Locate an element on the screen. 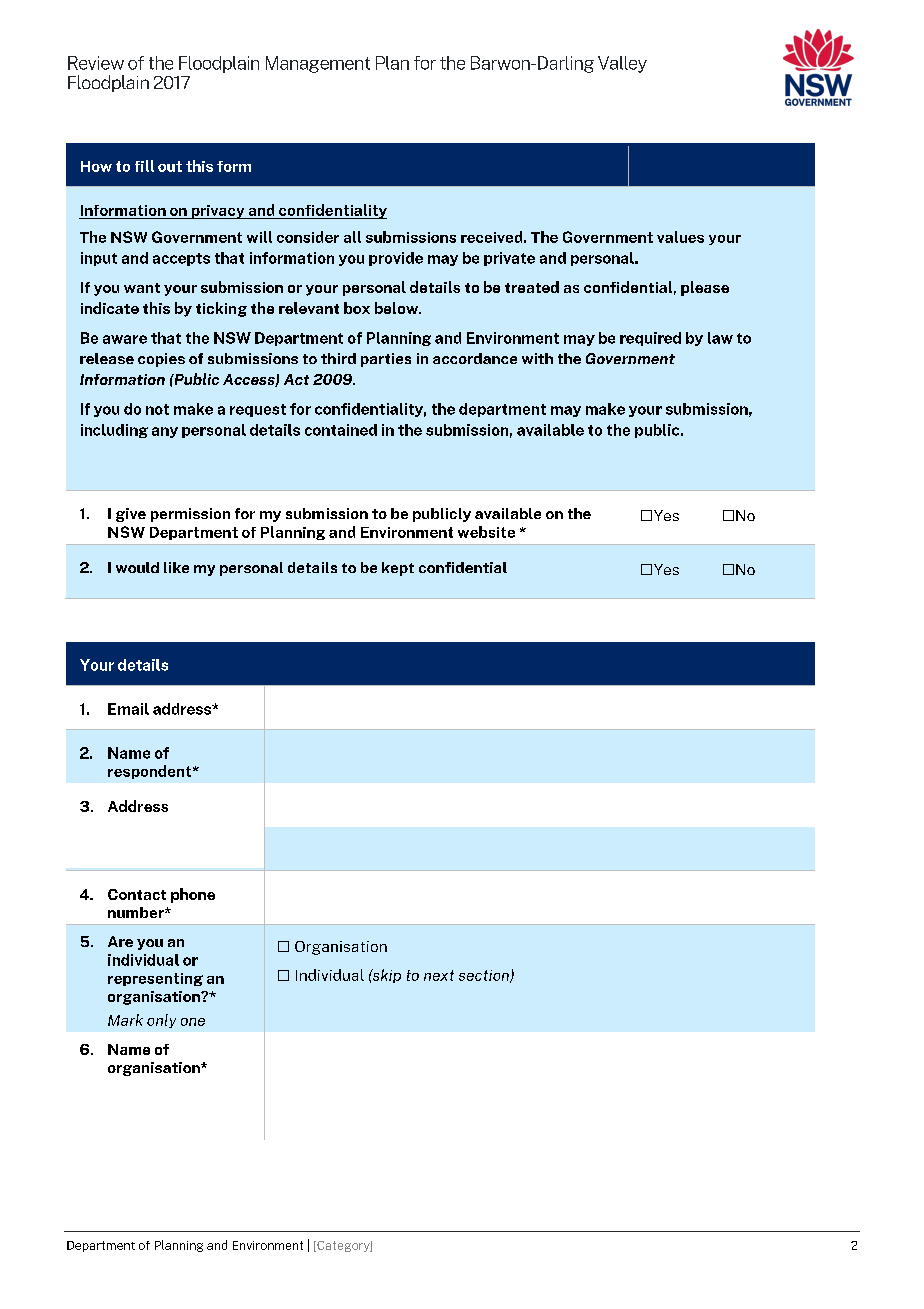 The width and height of the screenshot is (924, 1309). Valley is located at coordinates (622, 64).
